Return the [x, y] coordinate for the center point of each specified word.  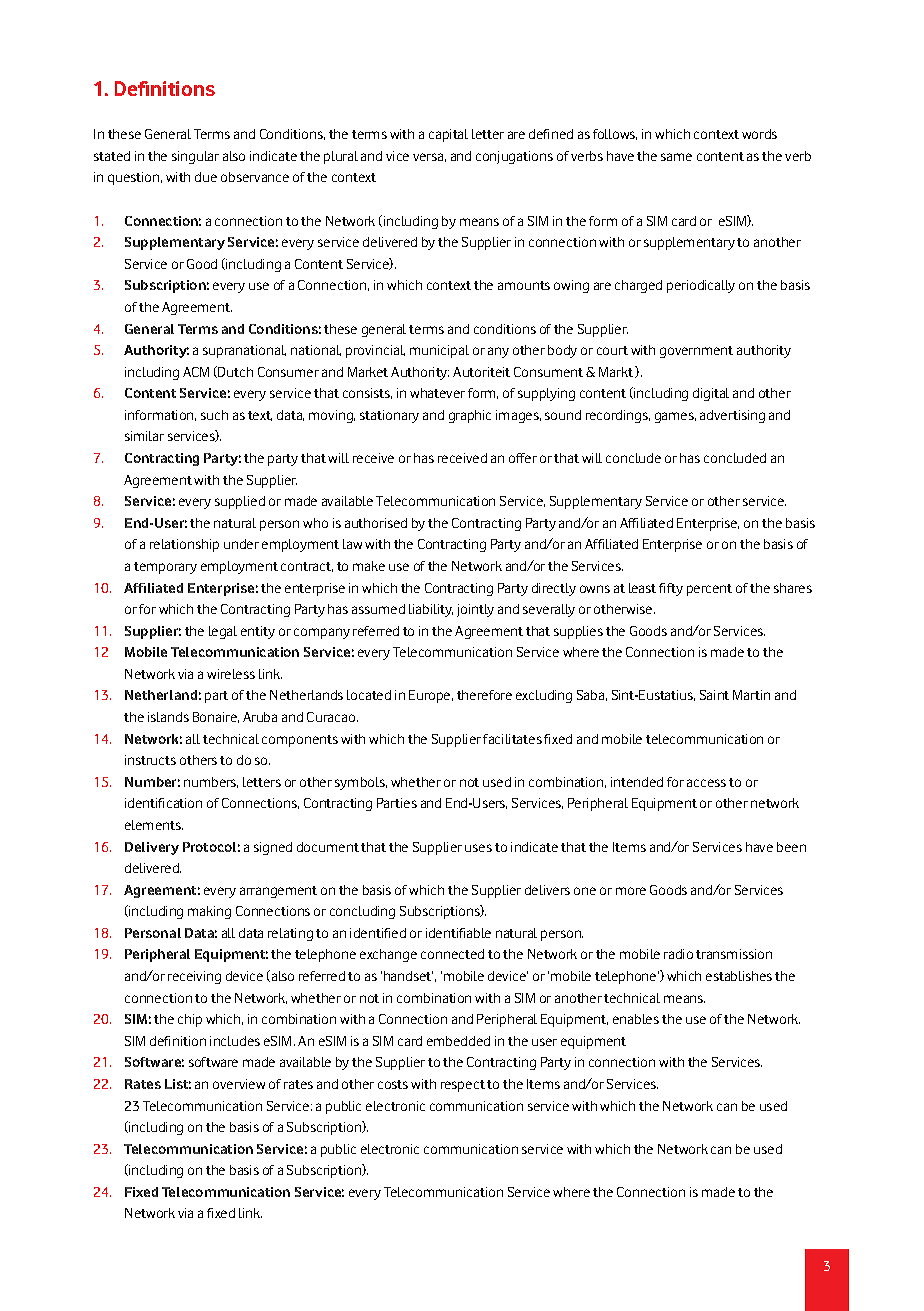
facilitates [512, 739]
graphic [470, 416]
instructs [150, 760]
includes [235, 1041]
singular [195, 157]
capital [448, 135]
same [676, 157]
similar [144, 436]
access [706, 783]
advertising [732, 416]
